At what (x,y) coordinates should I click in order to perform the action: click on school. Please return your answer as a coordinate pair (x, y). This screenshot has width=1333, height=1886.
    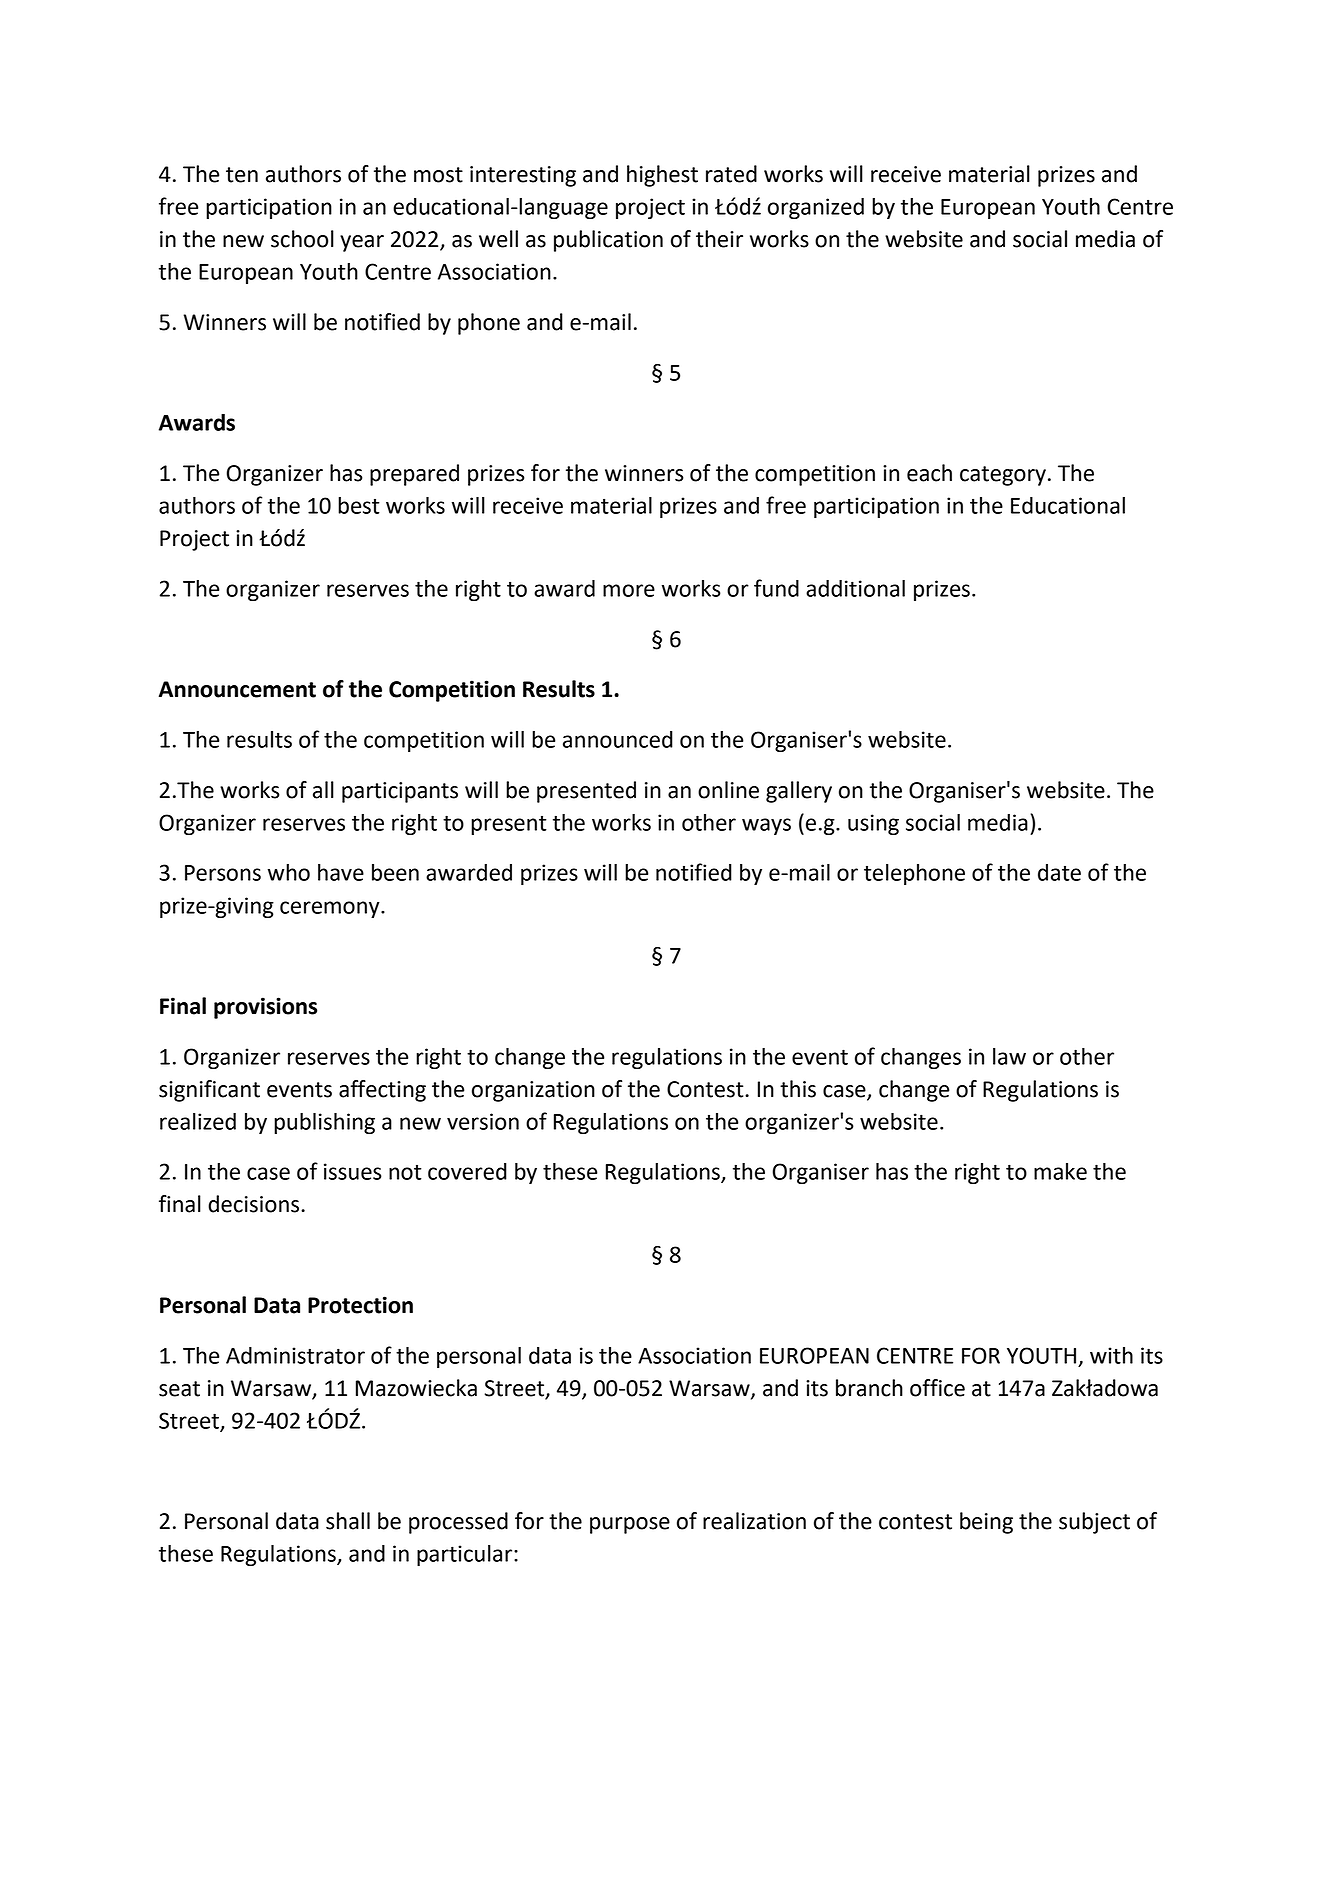
    Looking at the image, I should click on (302, 239).
